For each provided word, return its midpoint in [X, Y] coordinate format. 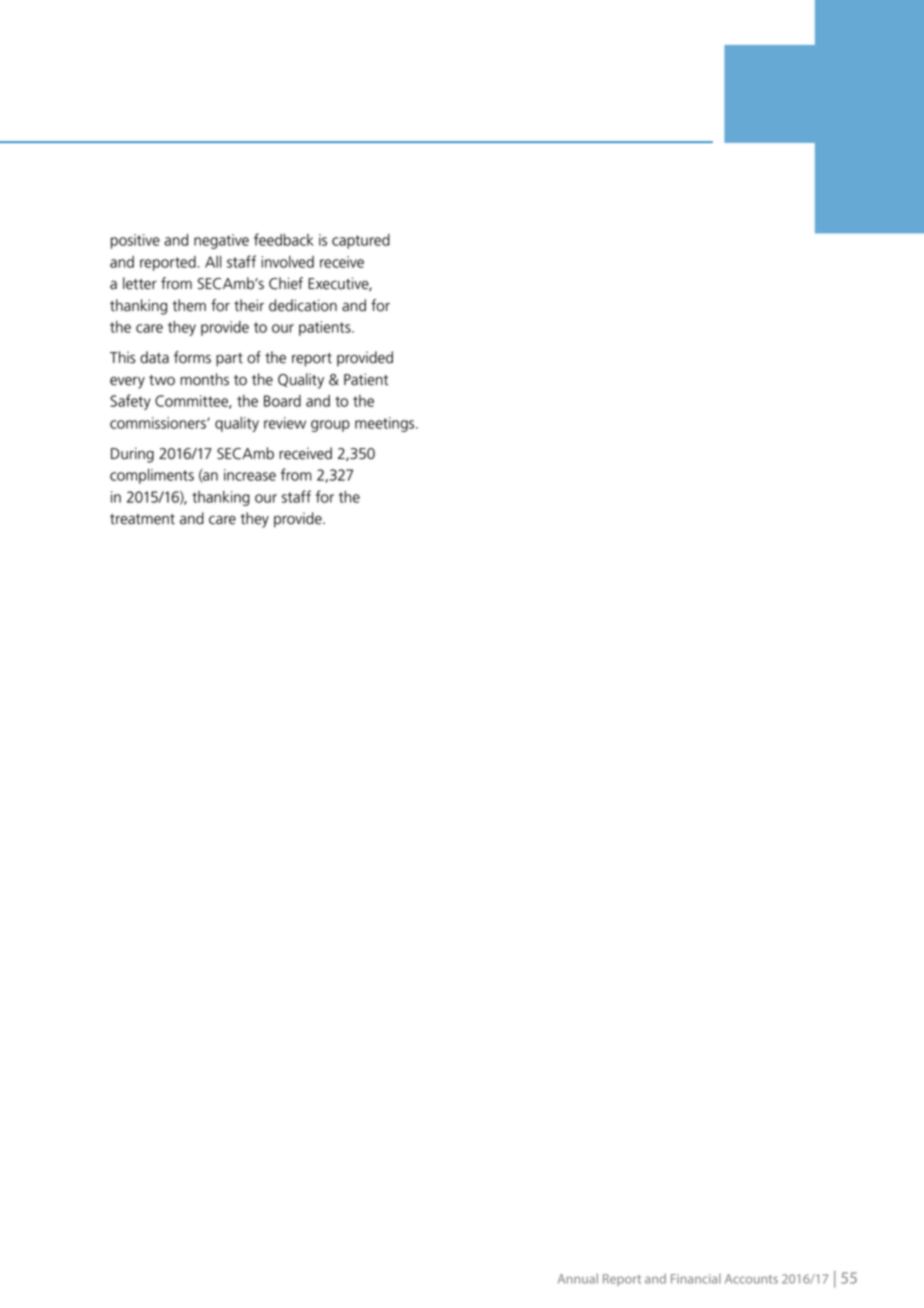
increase [250, 475]
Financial [696, 1279]
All [213, 262]
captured [361, 241]
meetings [386, 424]
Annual [578, 1279]
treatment [142, 519]
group [330, 426]
